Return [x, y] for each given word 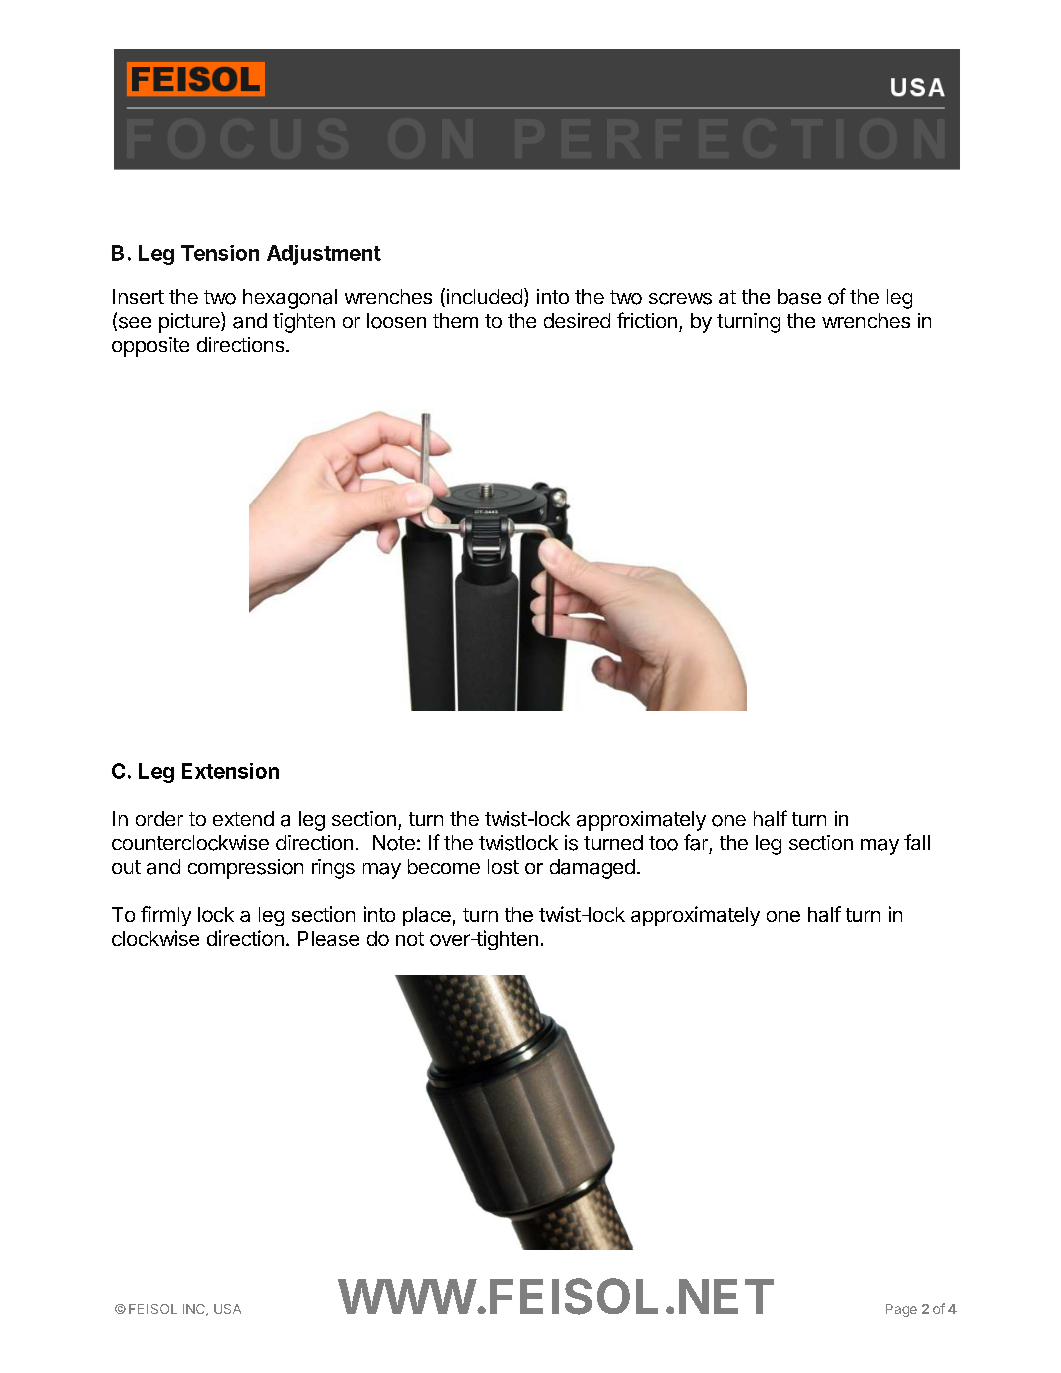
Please [328, 938]
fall [917, 842]
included [483, 297]
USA [227, 1309]
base [799, 297]
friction [647, 320]
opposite [150, 347]
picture [190, 322]
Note [394, 843]
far [696, 842]
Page [901, 1310]
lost [503, 866]
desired [577, 320]
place [427, 916]
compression [245, 869]
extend [243, 818]
